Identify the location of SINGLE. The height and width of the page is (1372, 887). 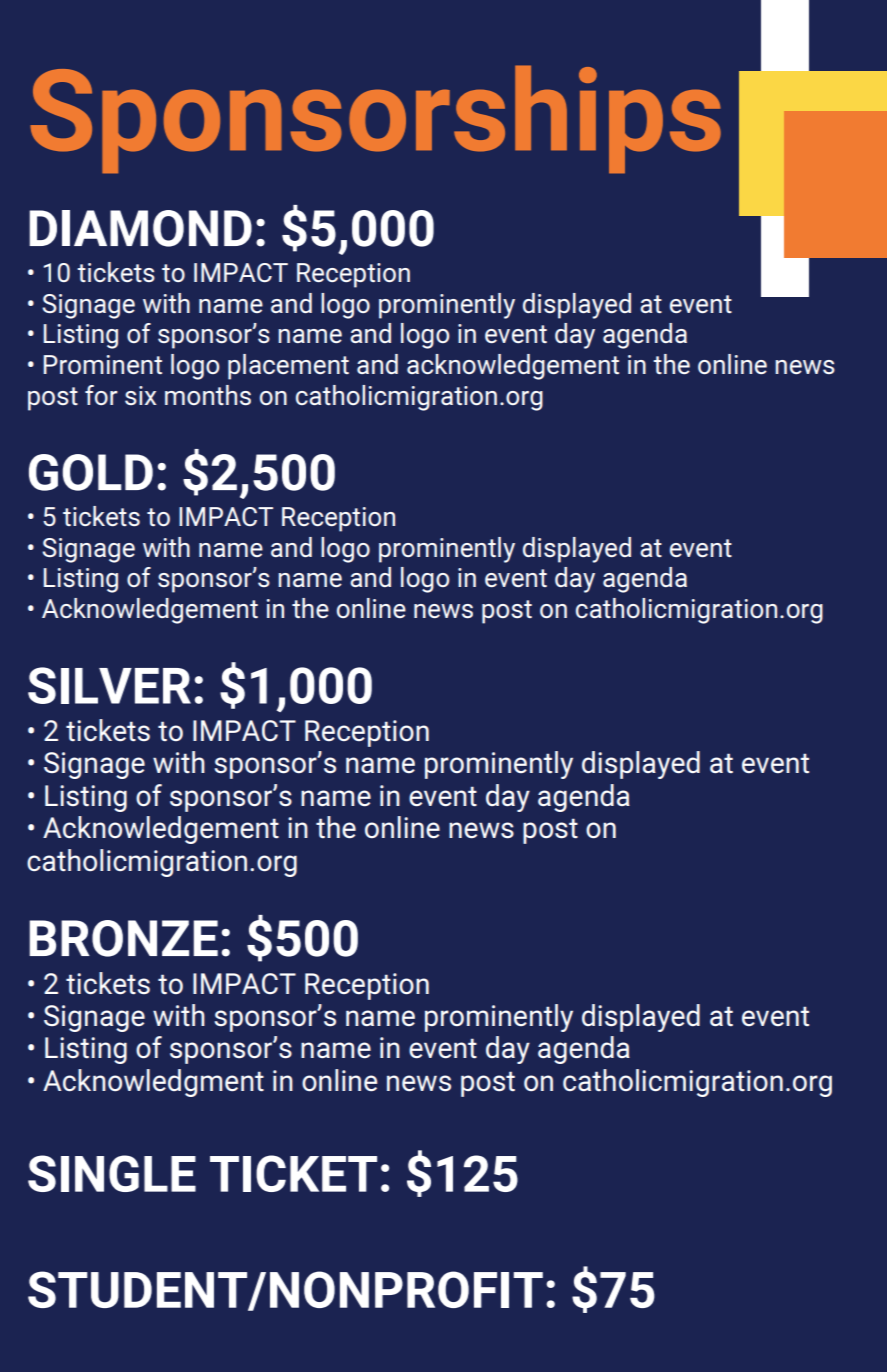
(112, 1173).
